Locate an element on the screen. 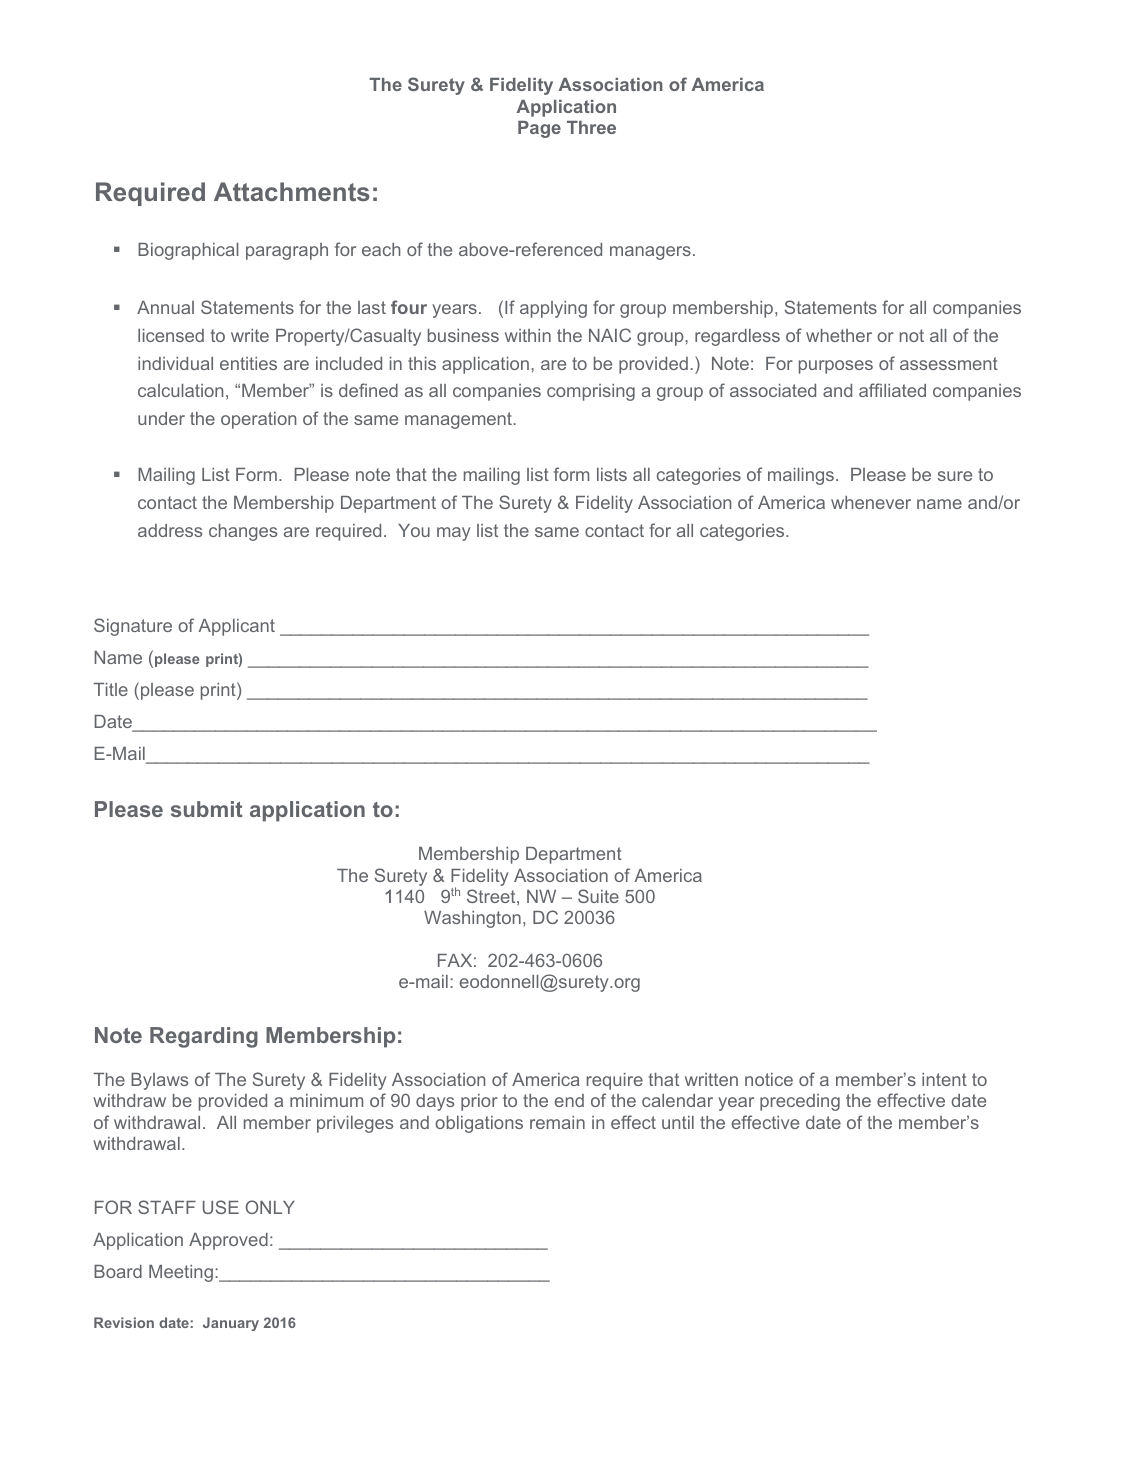 Image resolution: width=1134 pixels, height=1468 pixels. prior is located at coordinates (479, 1102).
